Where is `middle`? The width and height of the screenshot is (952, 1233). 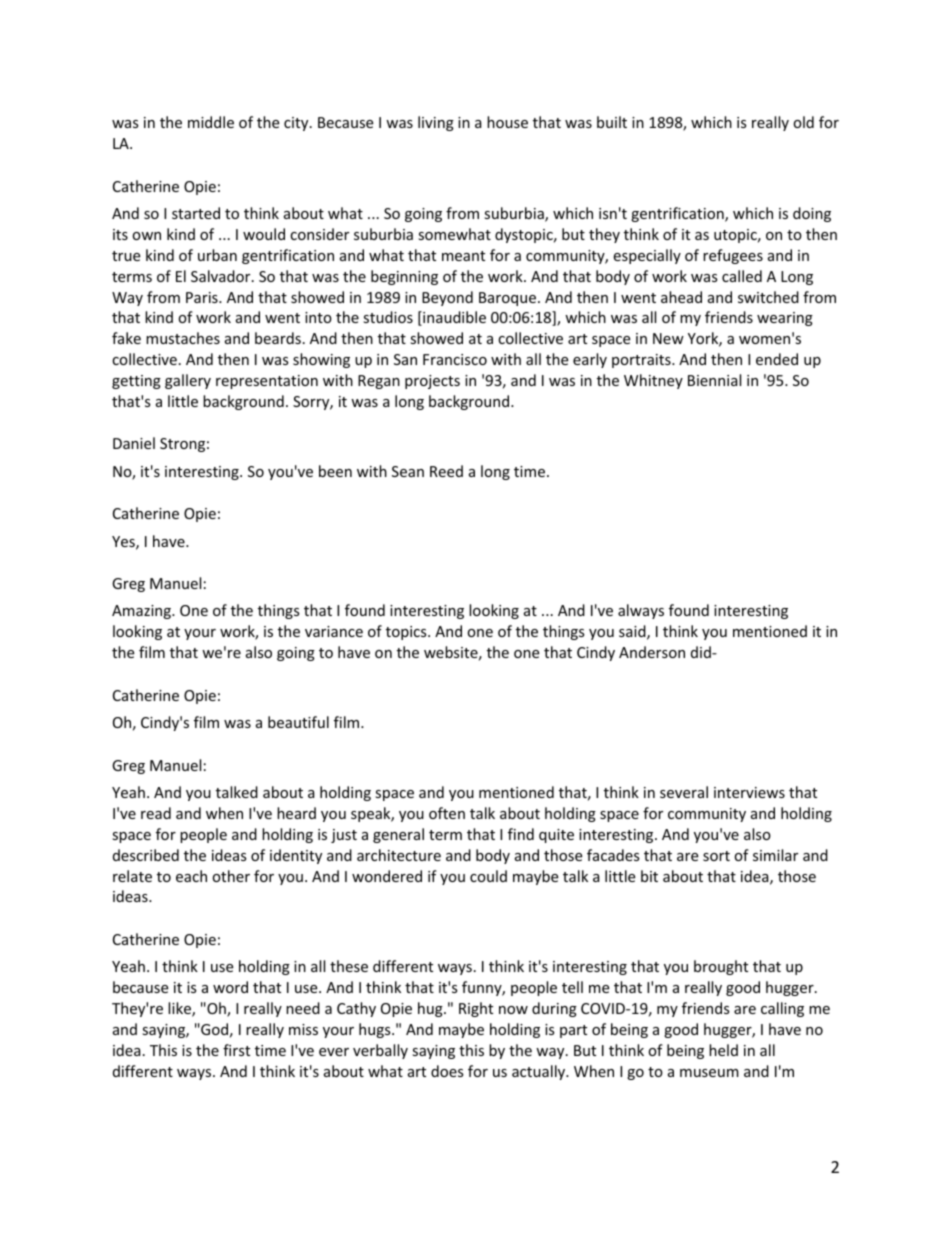 middle is located at coordinates (211, 122).
